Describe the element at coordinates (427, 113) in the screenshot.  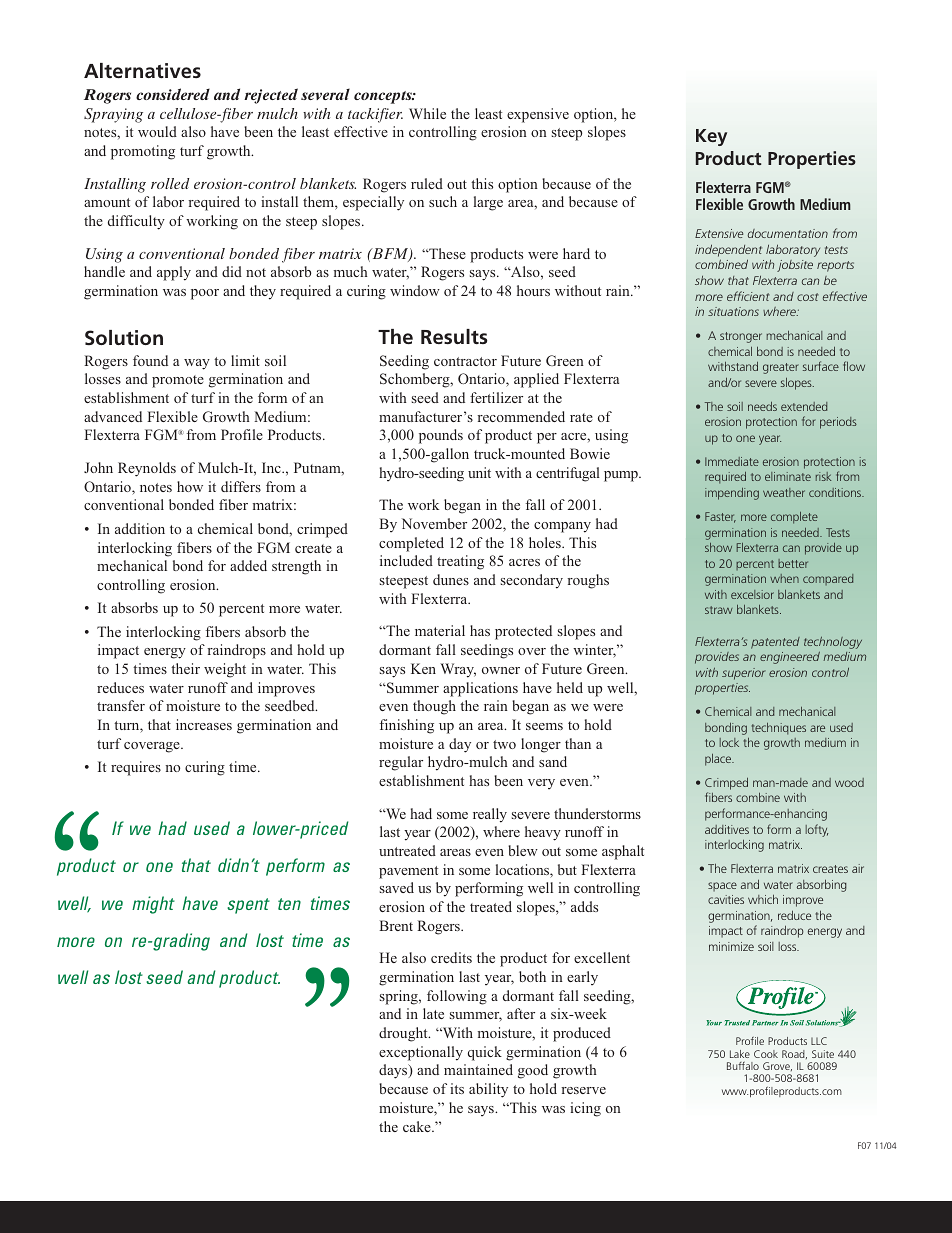
I see `While` at that location.
